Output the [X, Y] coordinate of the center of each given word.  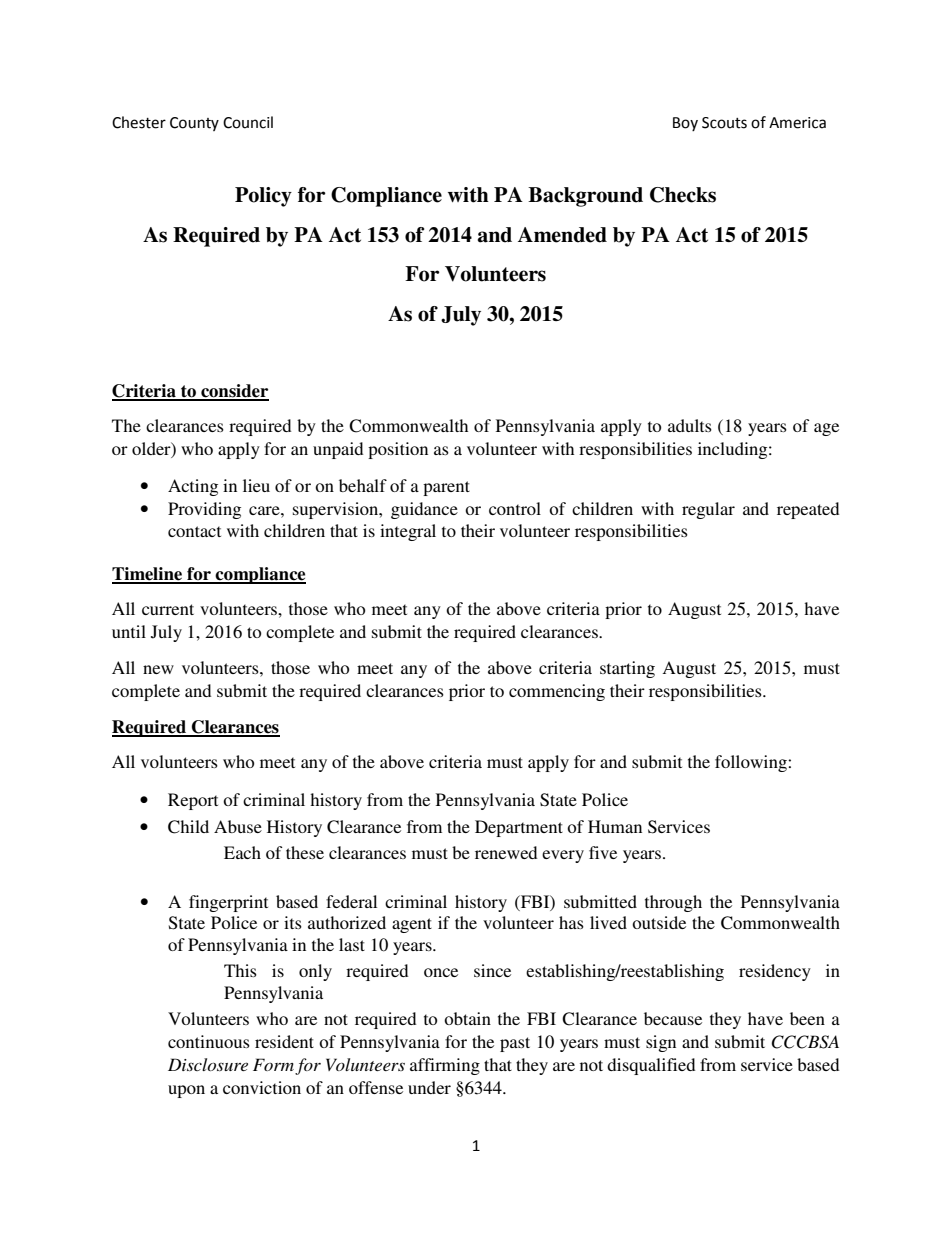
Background [585, 197]
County [194, 124]
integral [408, 532]
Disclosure [208, 1064]
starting [627, 669]
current [168, 609]
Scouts [724, 123]
